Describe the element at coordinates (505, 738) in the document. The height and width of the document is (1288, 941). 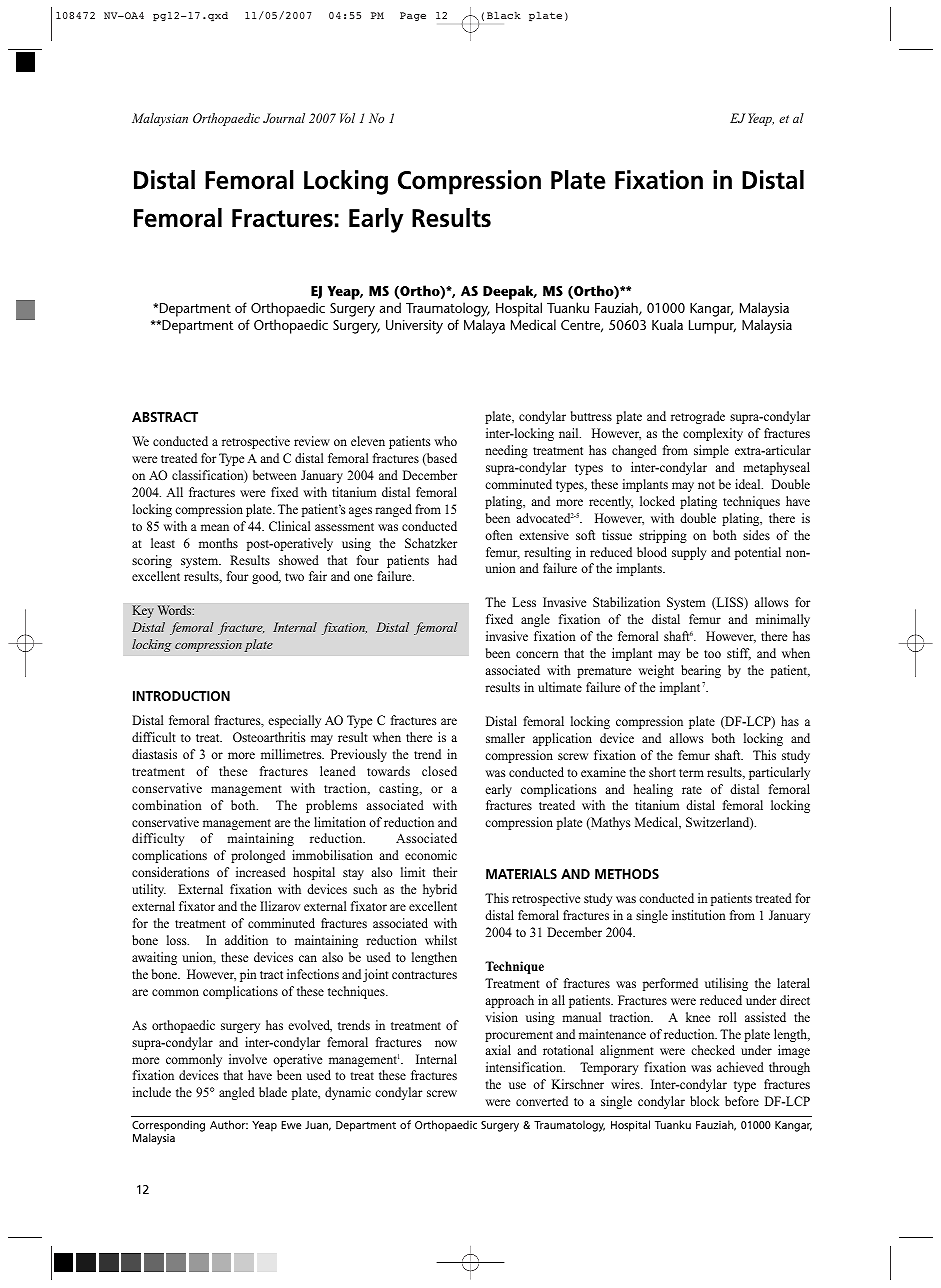
I see `smaller` at that location.
